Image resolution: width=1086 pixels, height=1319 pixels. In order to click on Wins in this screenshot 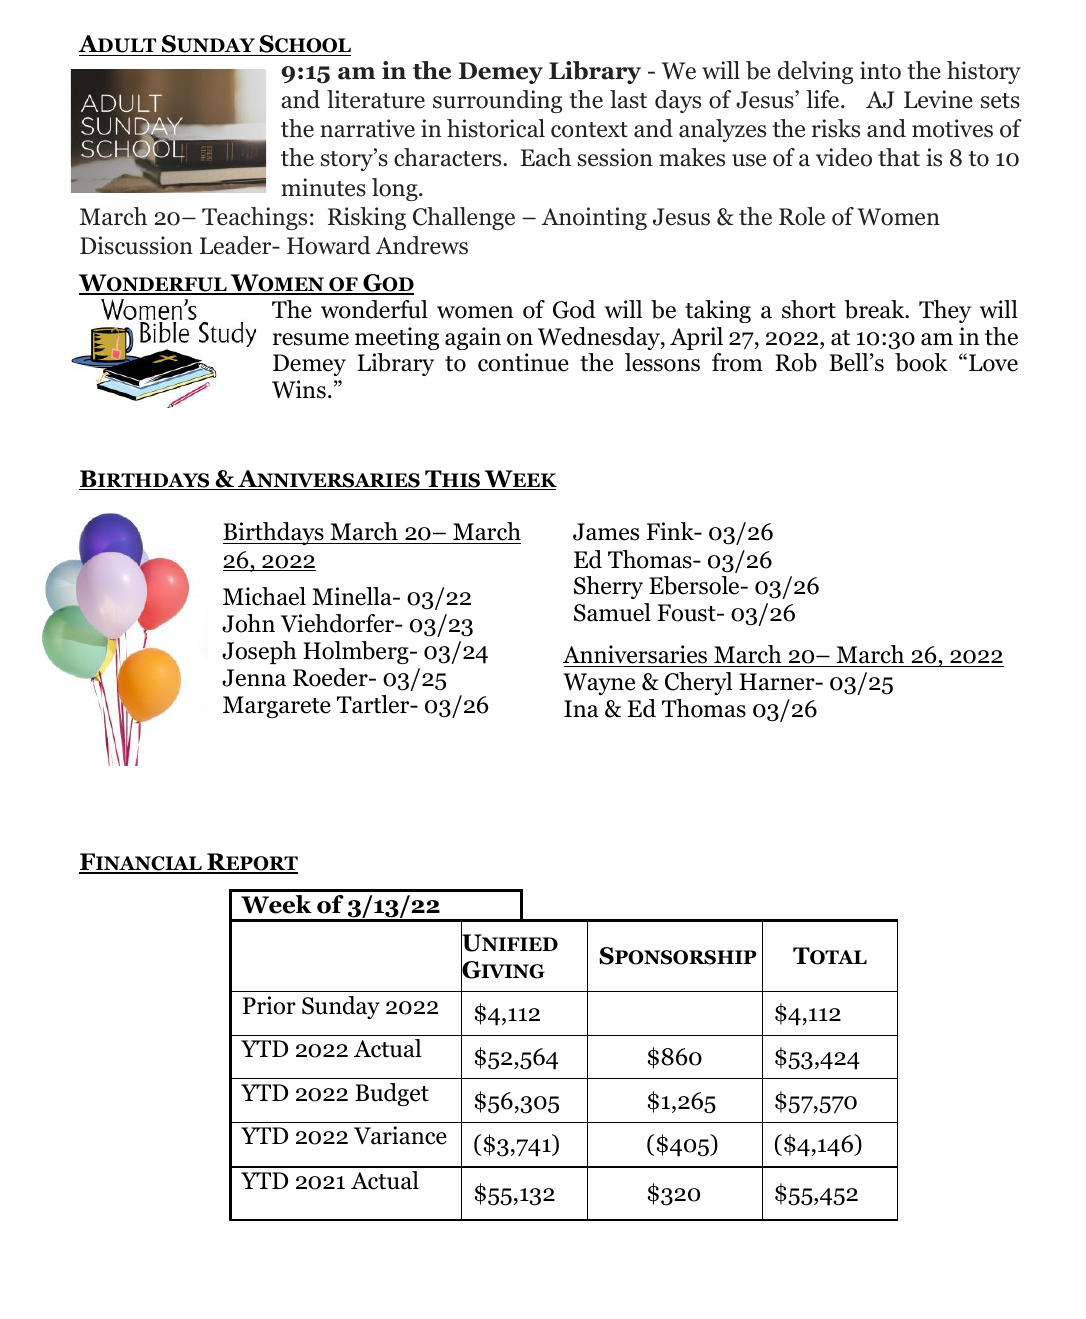, I will do `click(299, 389)`.
